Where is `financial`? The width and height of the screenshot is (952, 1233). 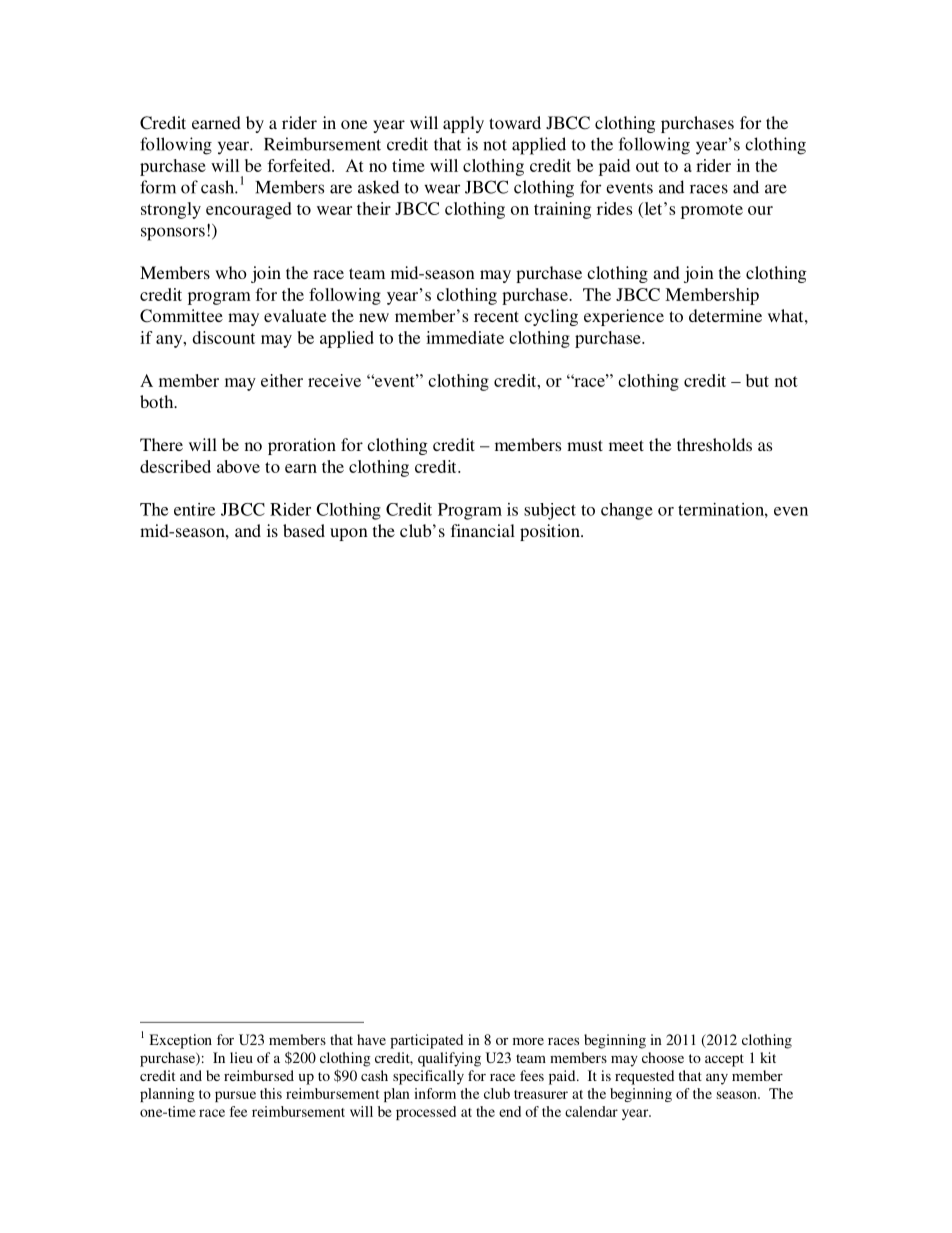 financial is located at coordinates (483, 530).
